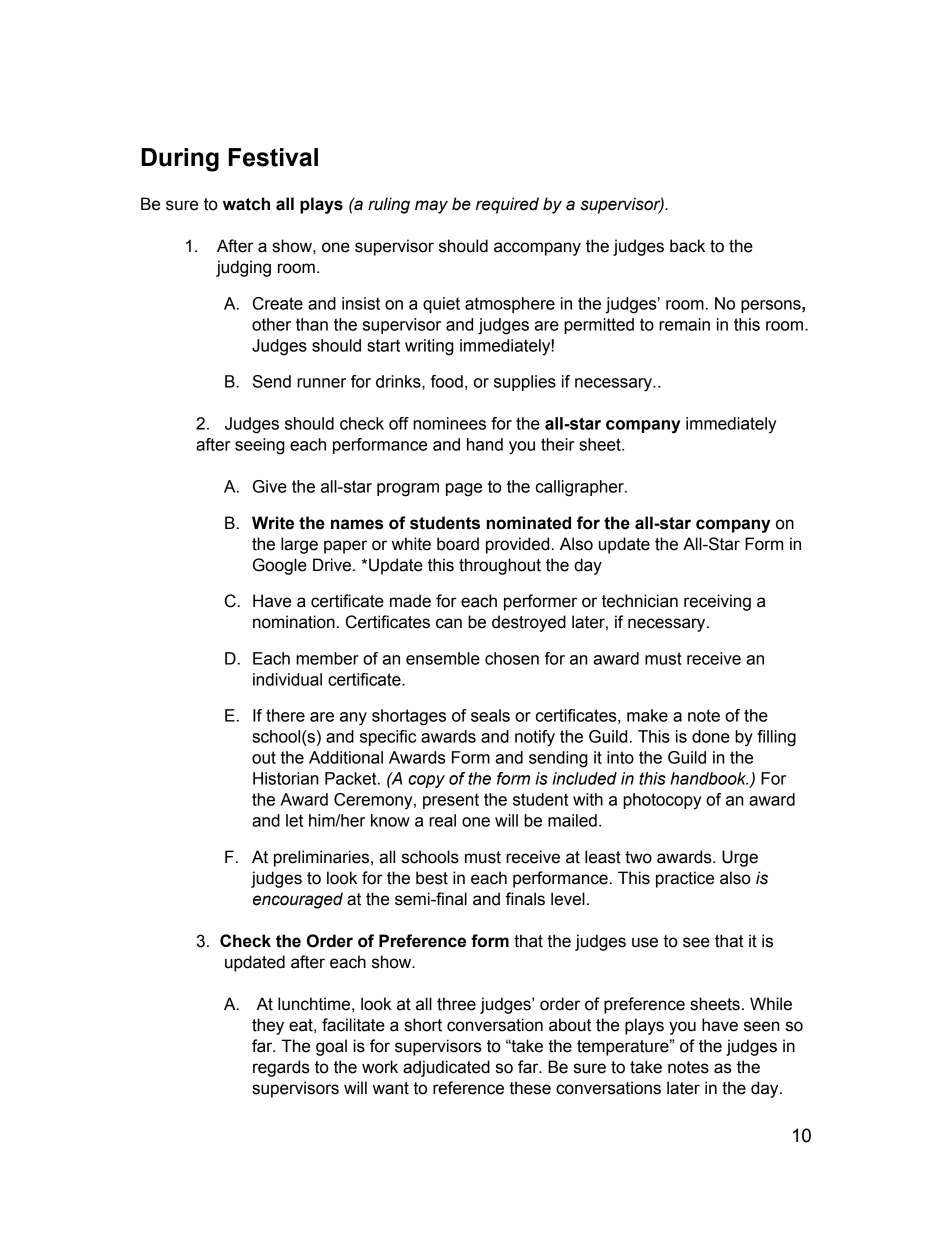 The height and width of the screenshot is (1233, 952). What do you see at coordinates (281, 1068) in the screenshot?
I see `regards` at bounding box center [281, 1068].
